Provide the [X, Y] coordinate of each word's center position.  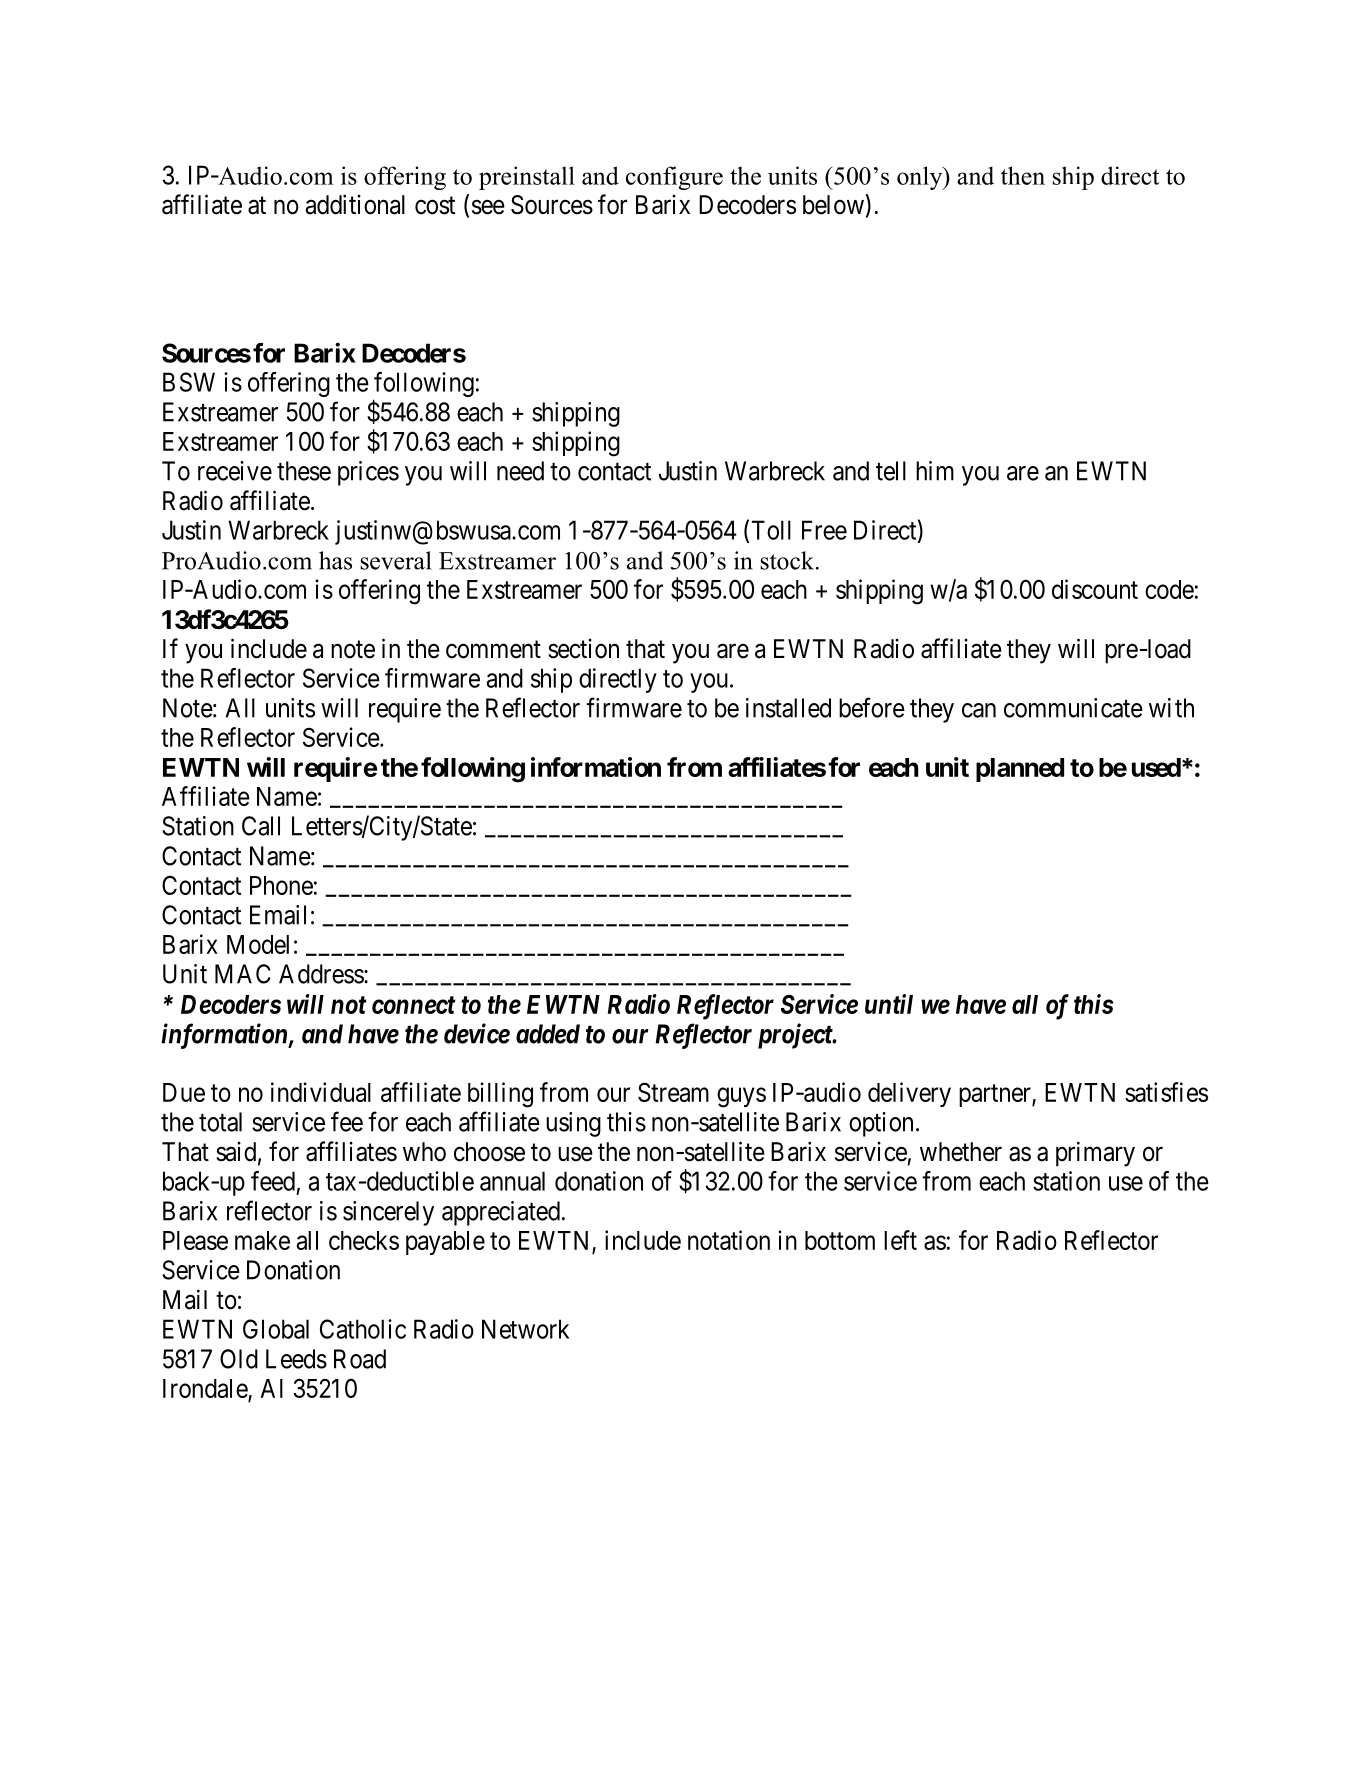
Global [276, 1329]
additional [355, 204]
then [1023, 175]
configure [674, 178]
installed [788, 708]
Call [261, 826]
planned [1020, 770]
